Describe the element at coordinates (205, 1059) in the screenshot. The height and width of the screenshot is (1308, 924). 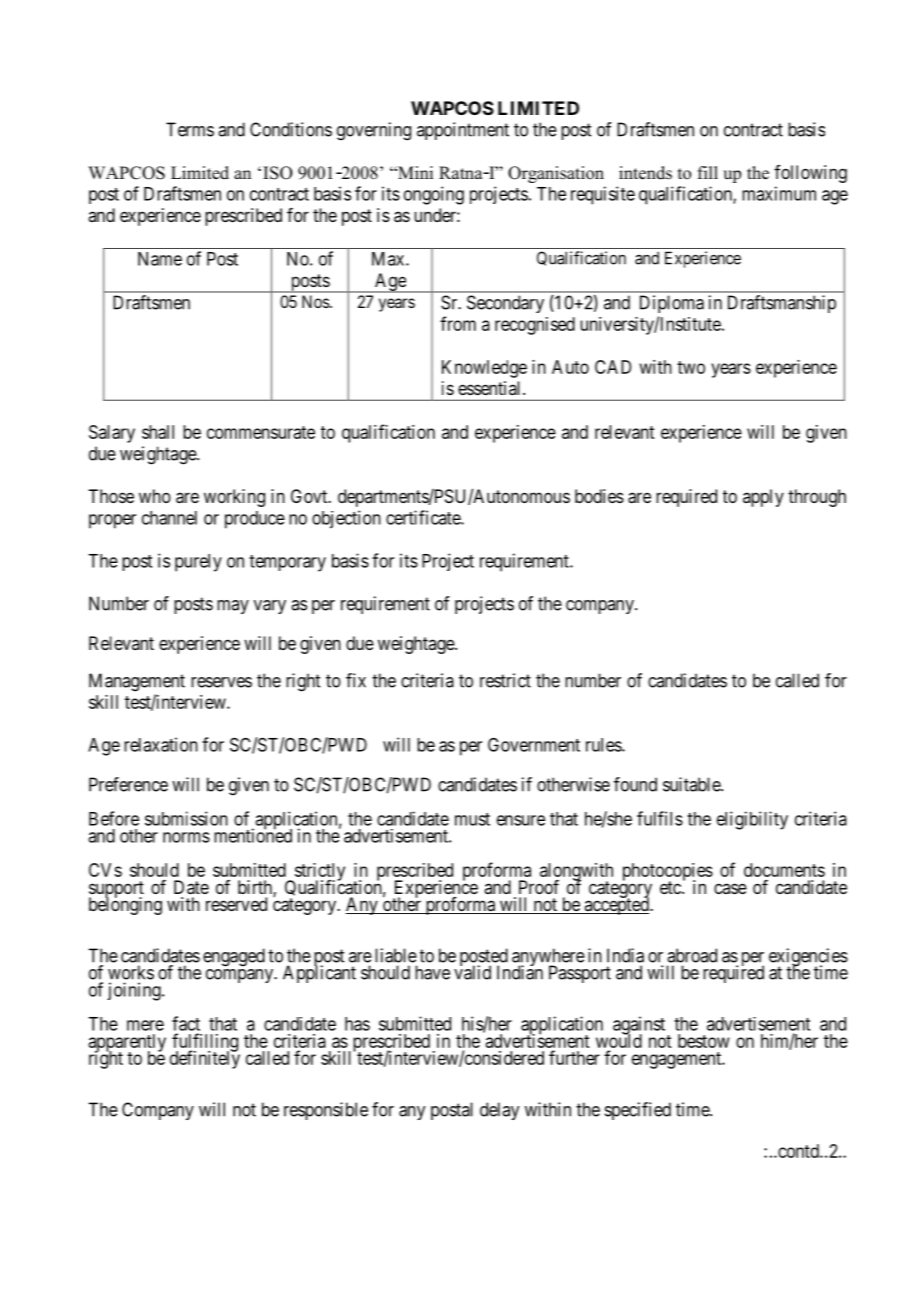
I see `definitely` at that location.
